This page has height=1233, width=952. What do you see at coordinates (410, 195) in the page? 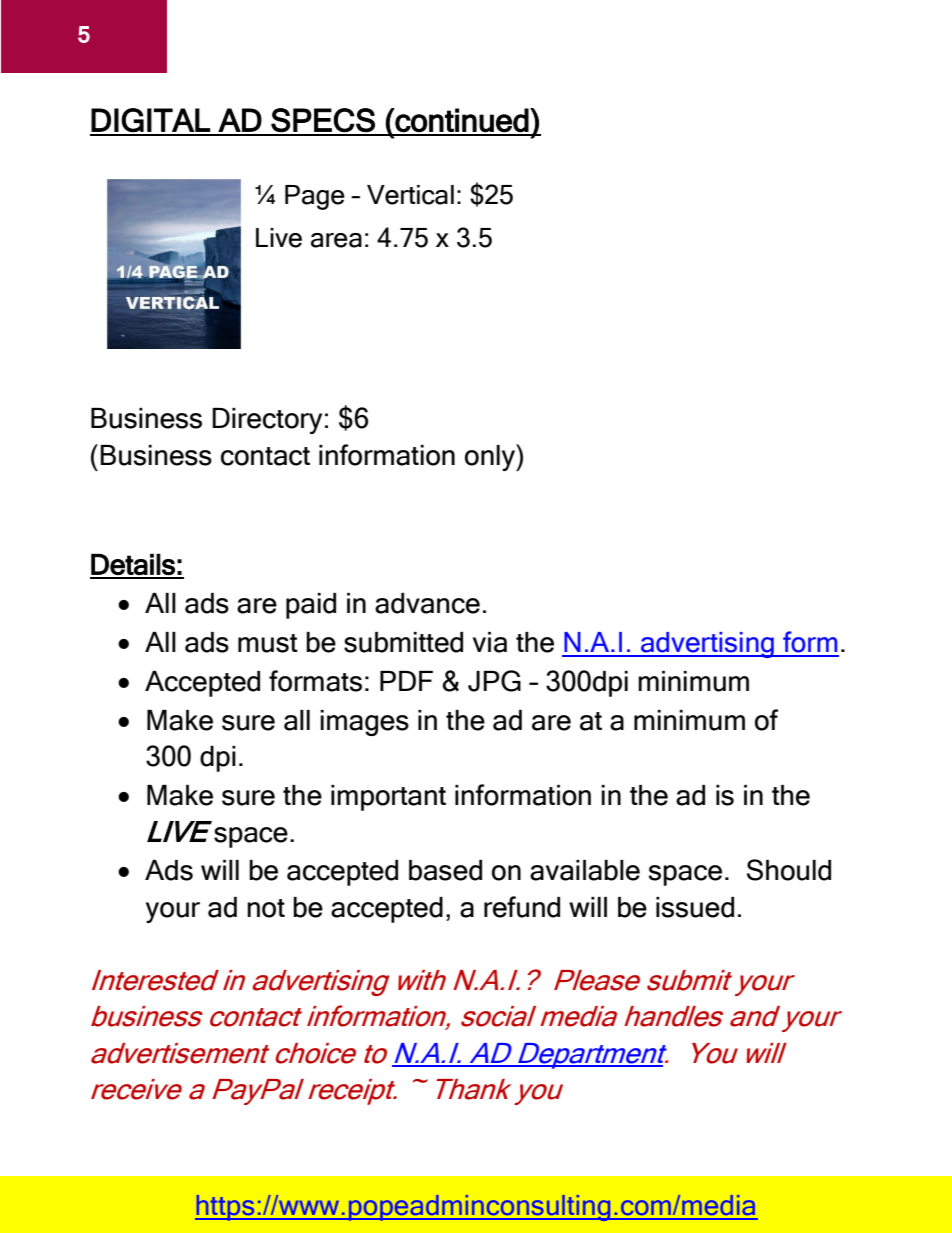
I see `Vertical` at bounding box center [410, 195].
